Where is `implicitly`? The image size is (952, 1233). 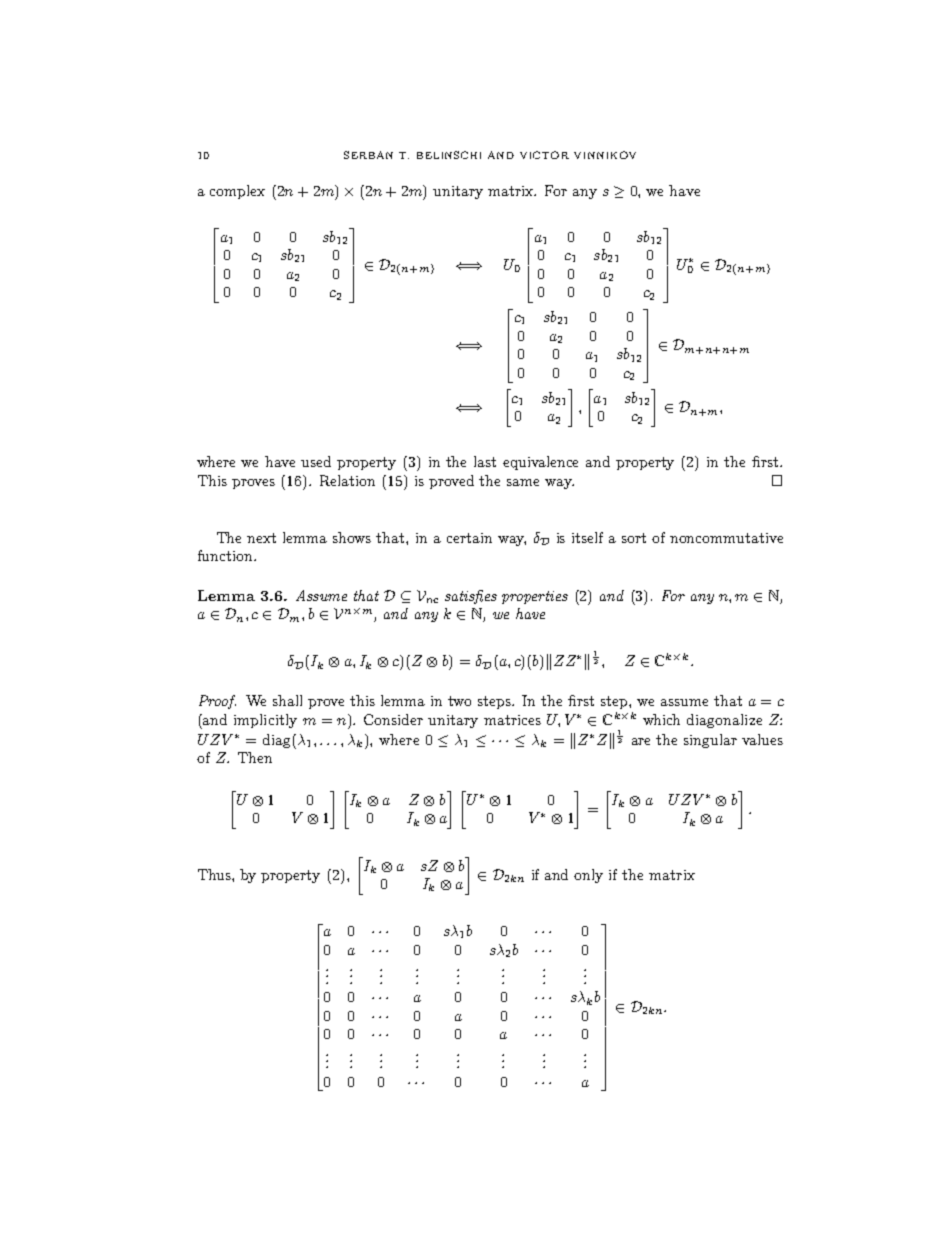 implicitly is located at coordinates (265, 721).
